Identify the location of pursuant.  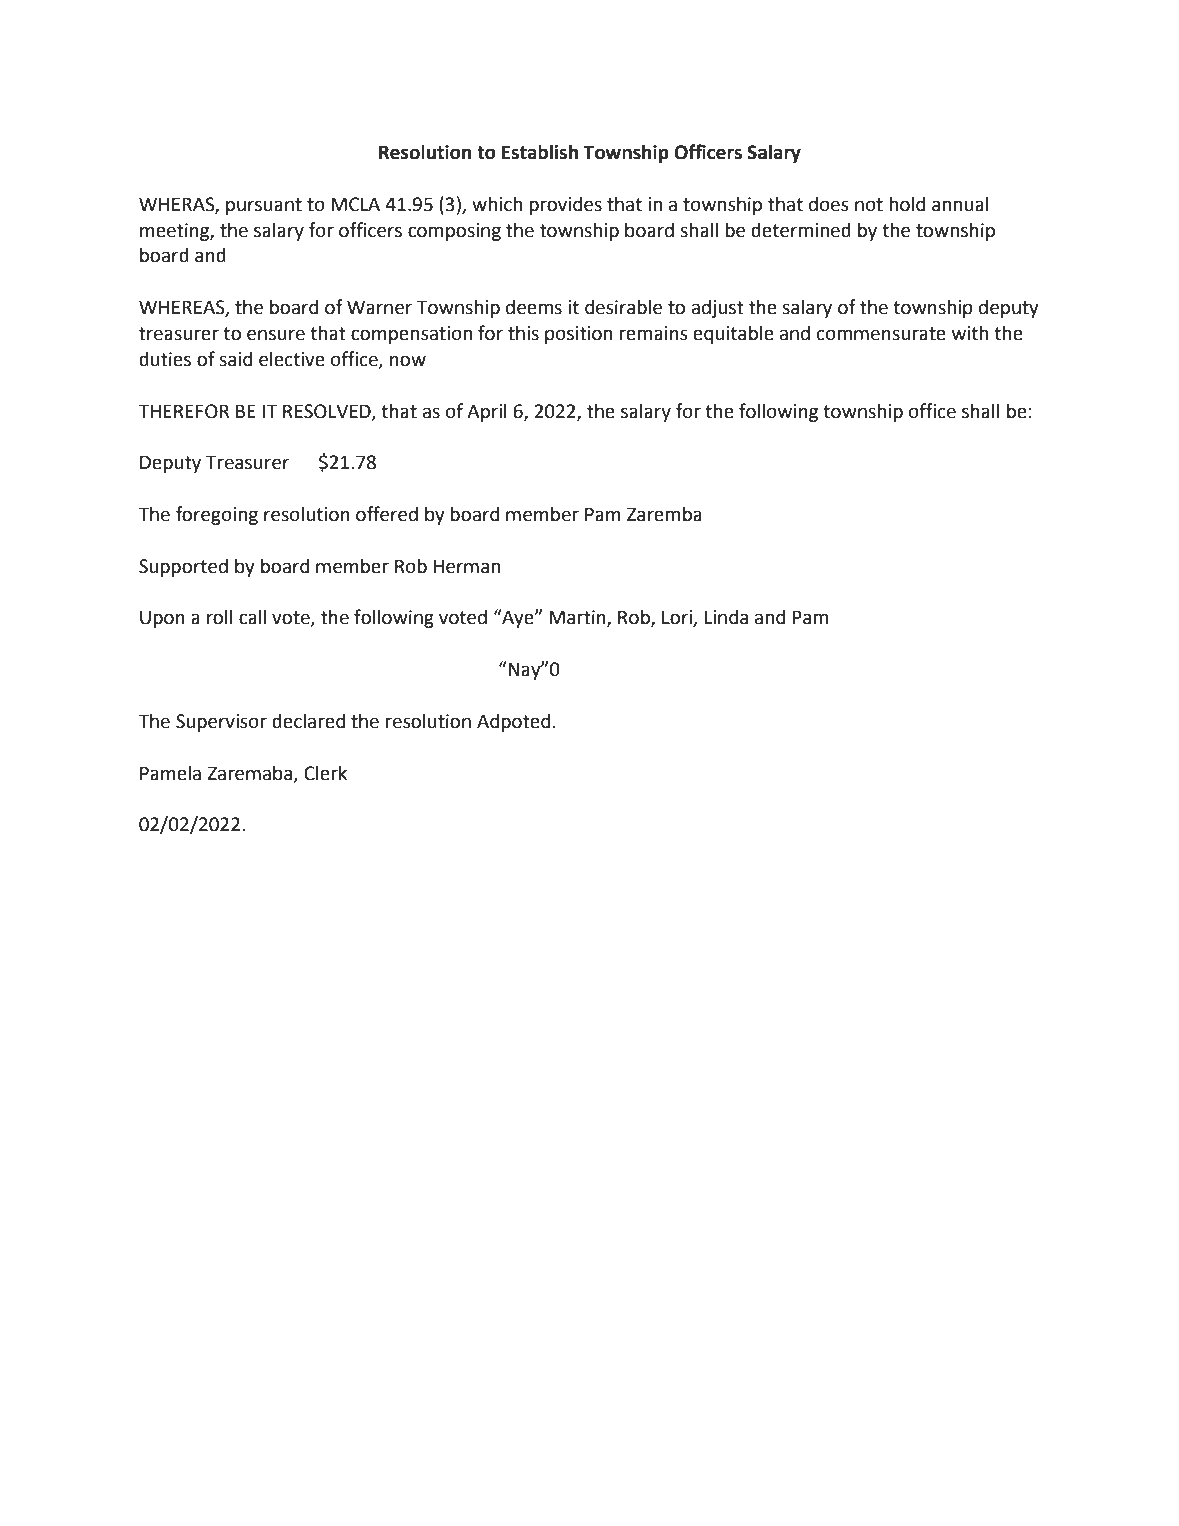
(264, 206).
